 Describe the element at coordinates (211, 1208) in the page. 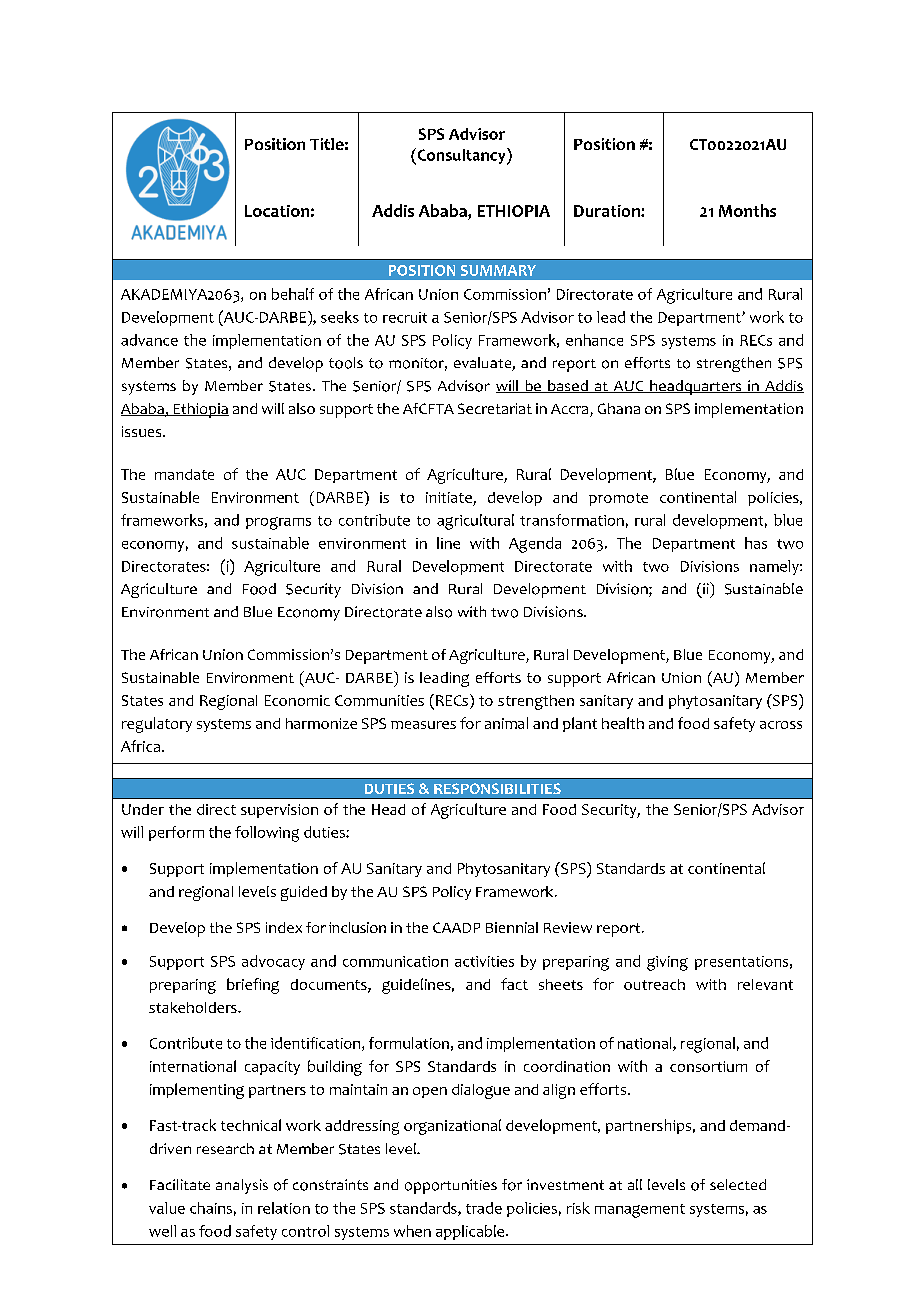

I see `chains` at that location.
